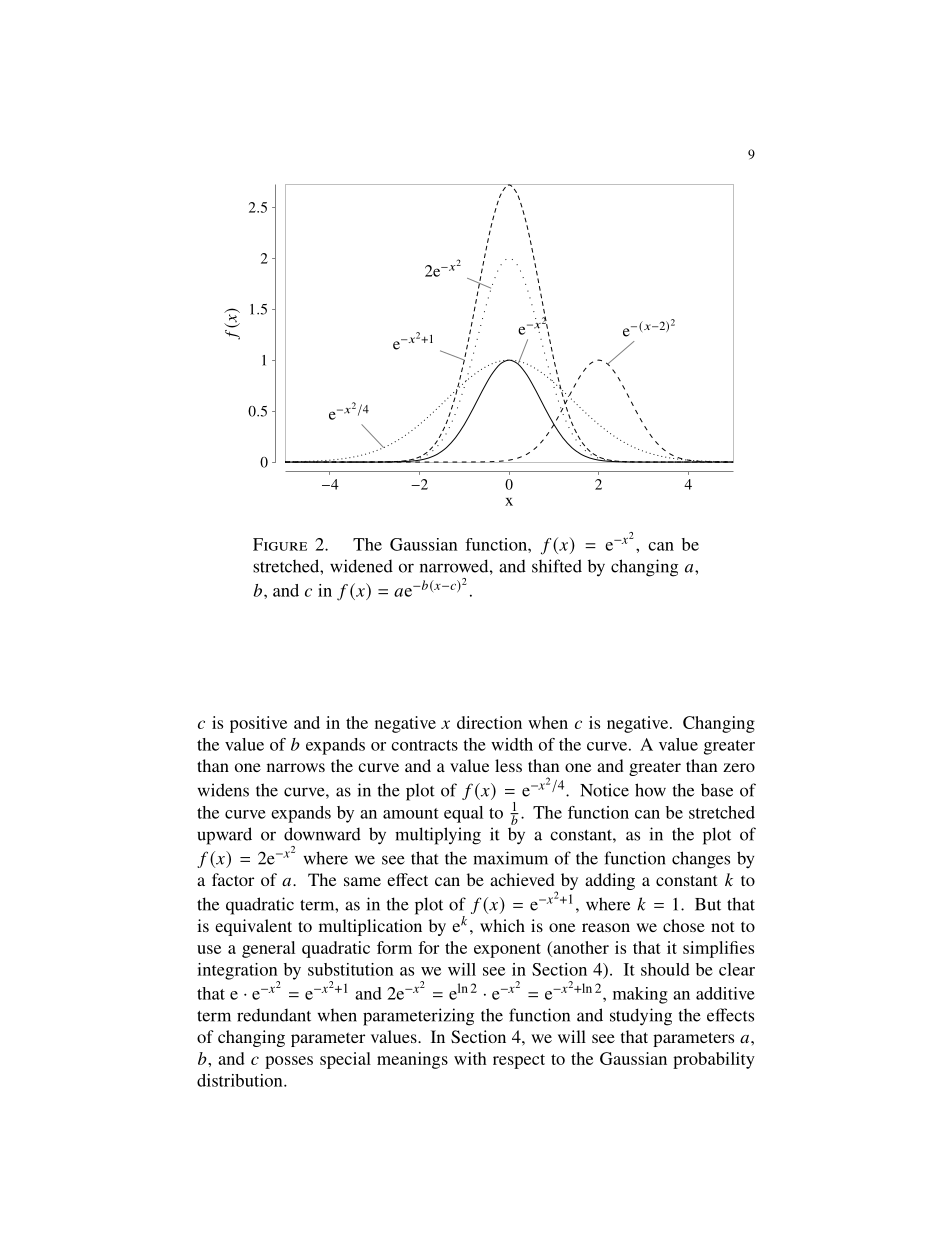  What do you see at coordinates (280, 544) in the screenshot?
I see `Figure` at bounding box center [280, 544].
